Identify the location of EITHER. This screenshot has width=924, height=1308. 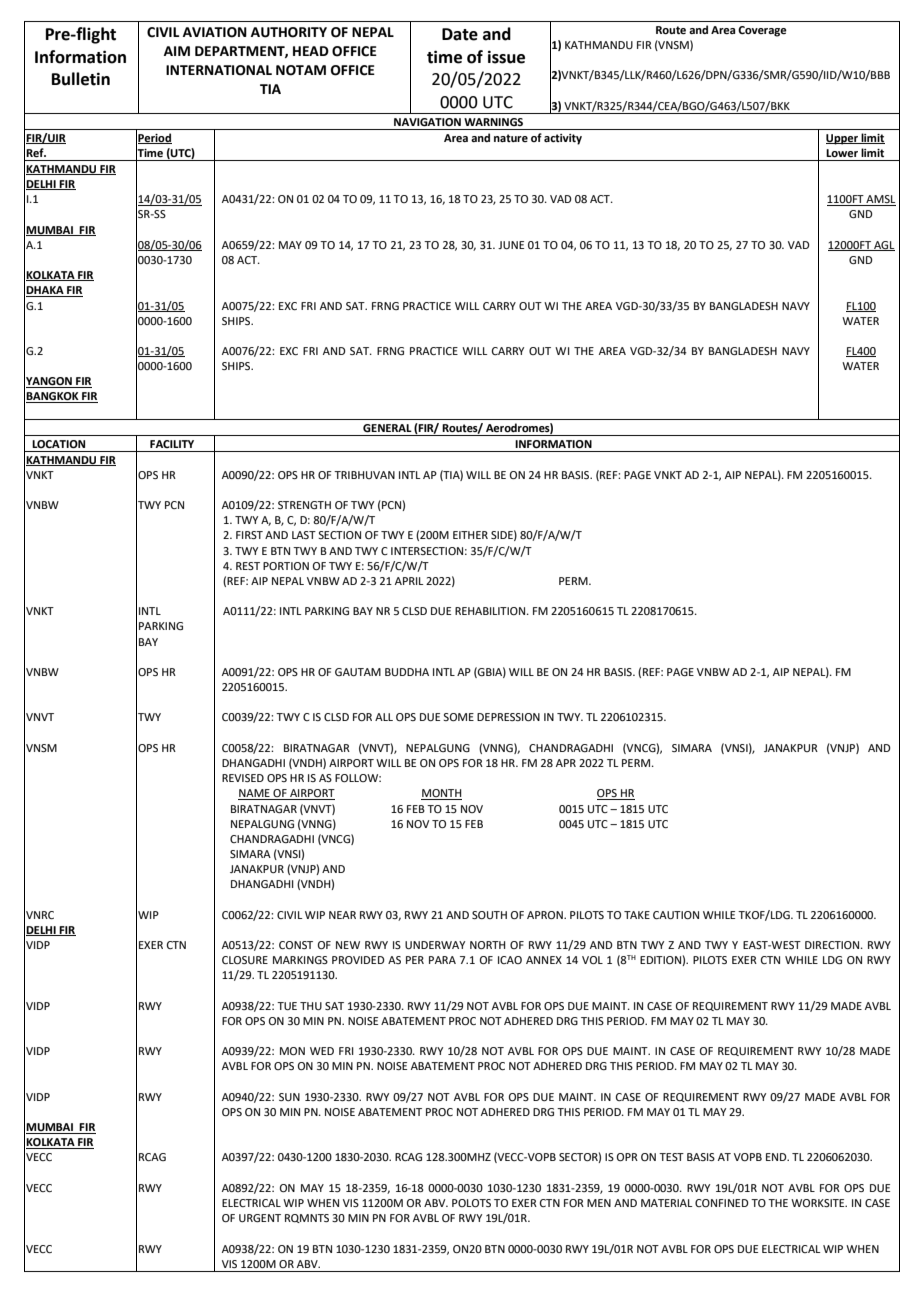
(470, 535).
